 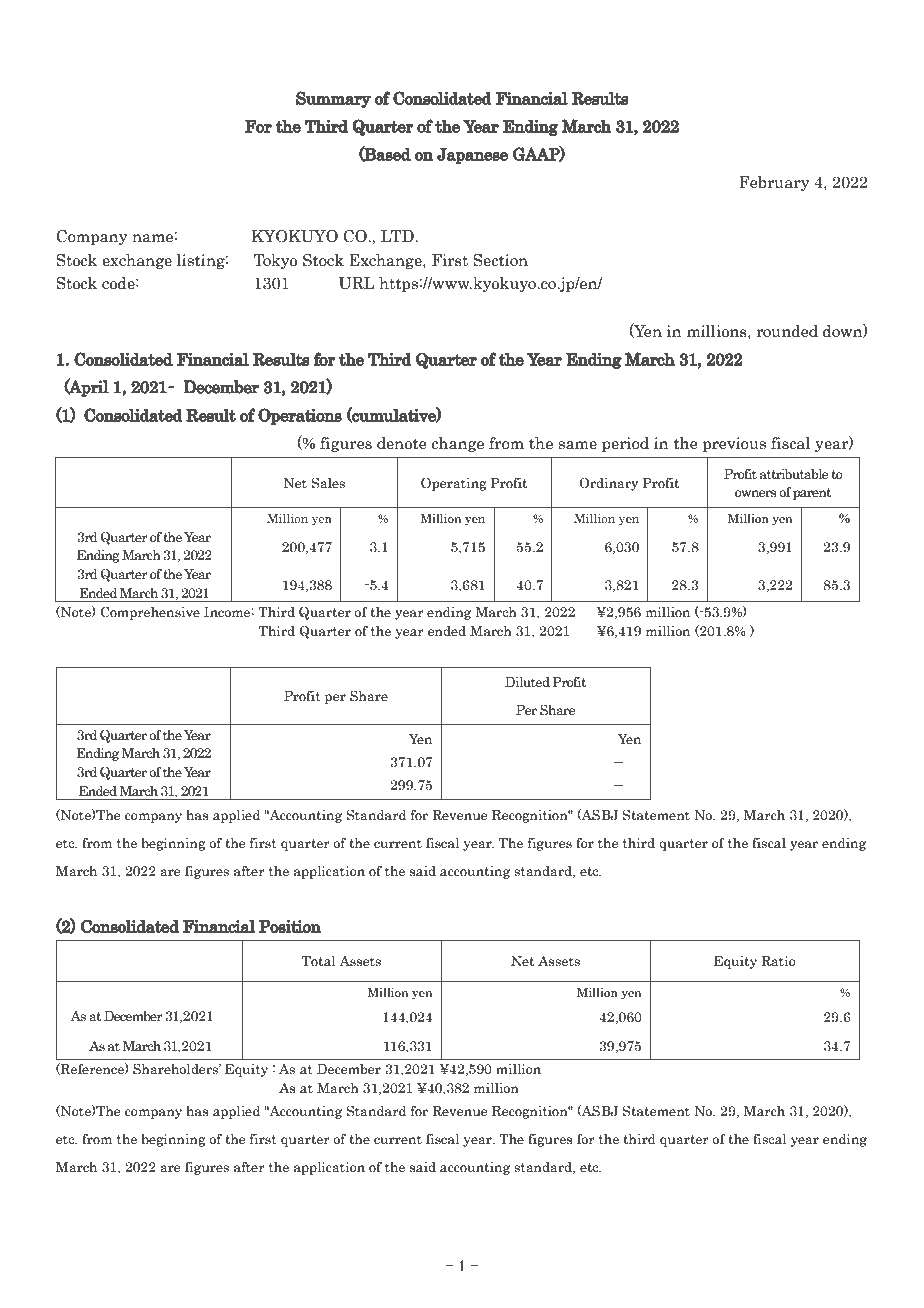 I want to click on Sales, so click(x=328, y=483).
